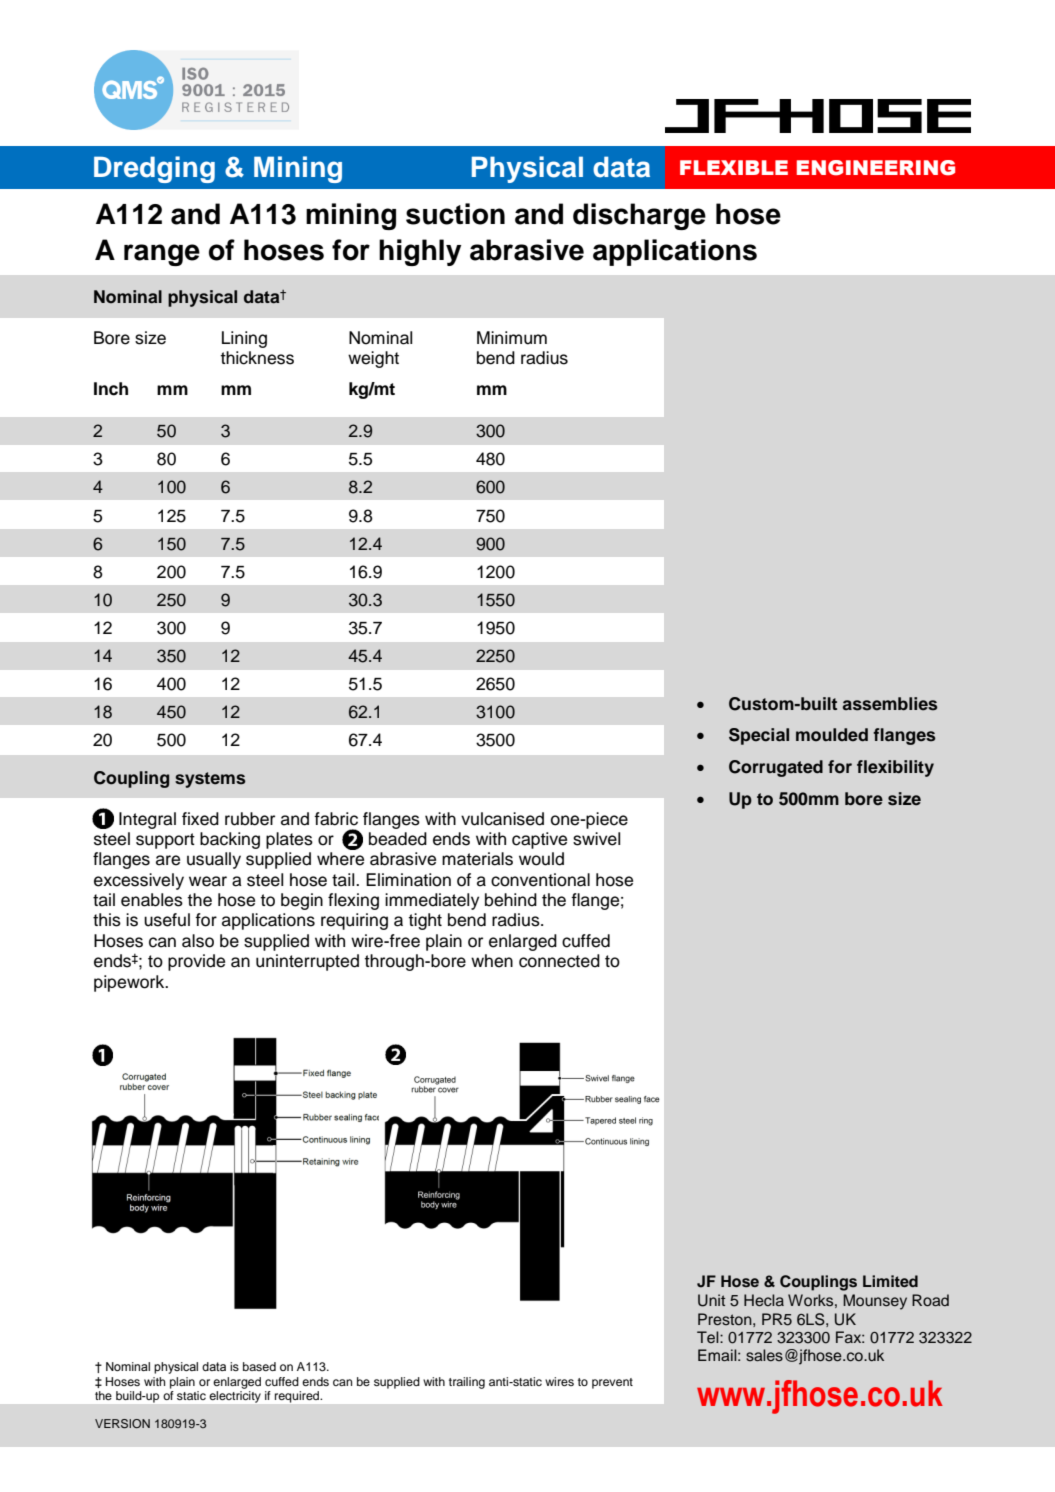  I want to click on Dredging, so click(154, 169).
